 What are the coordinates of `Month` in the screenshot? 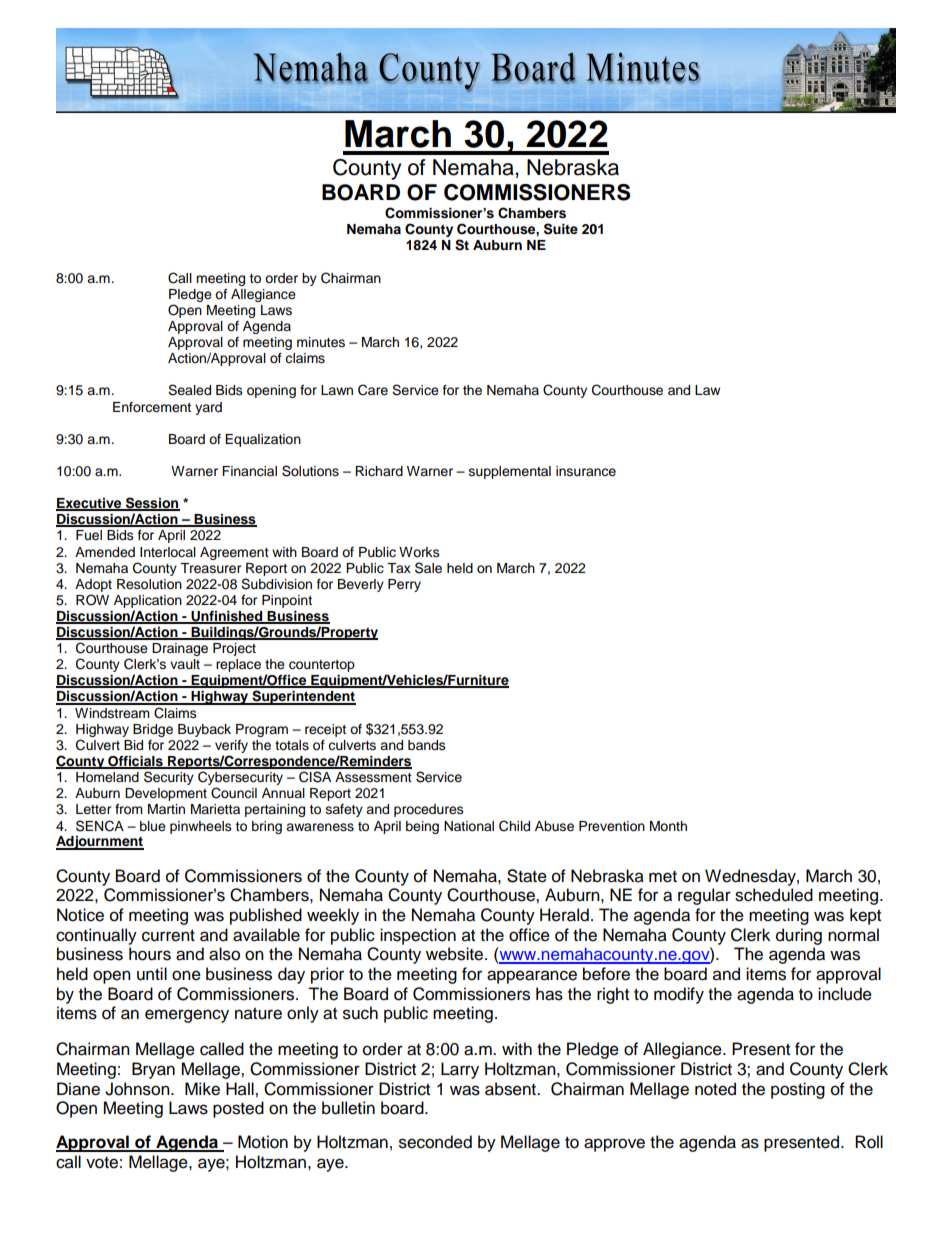 It's located at (668, 826).
